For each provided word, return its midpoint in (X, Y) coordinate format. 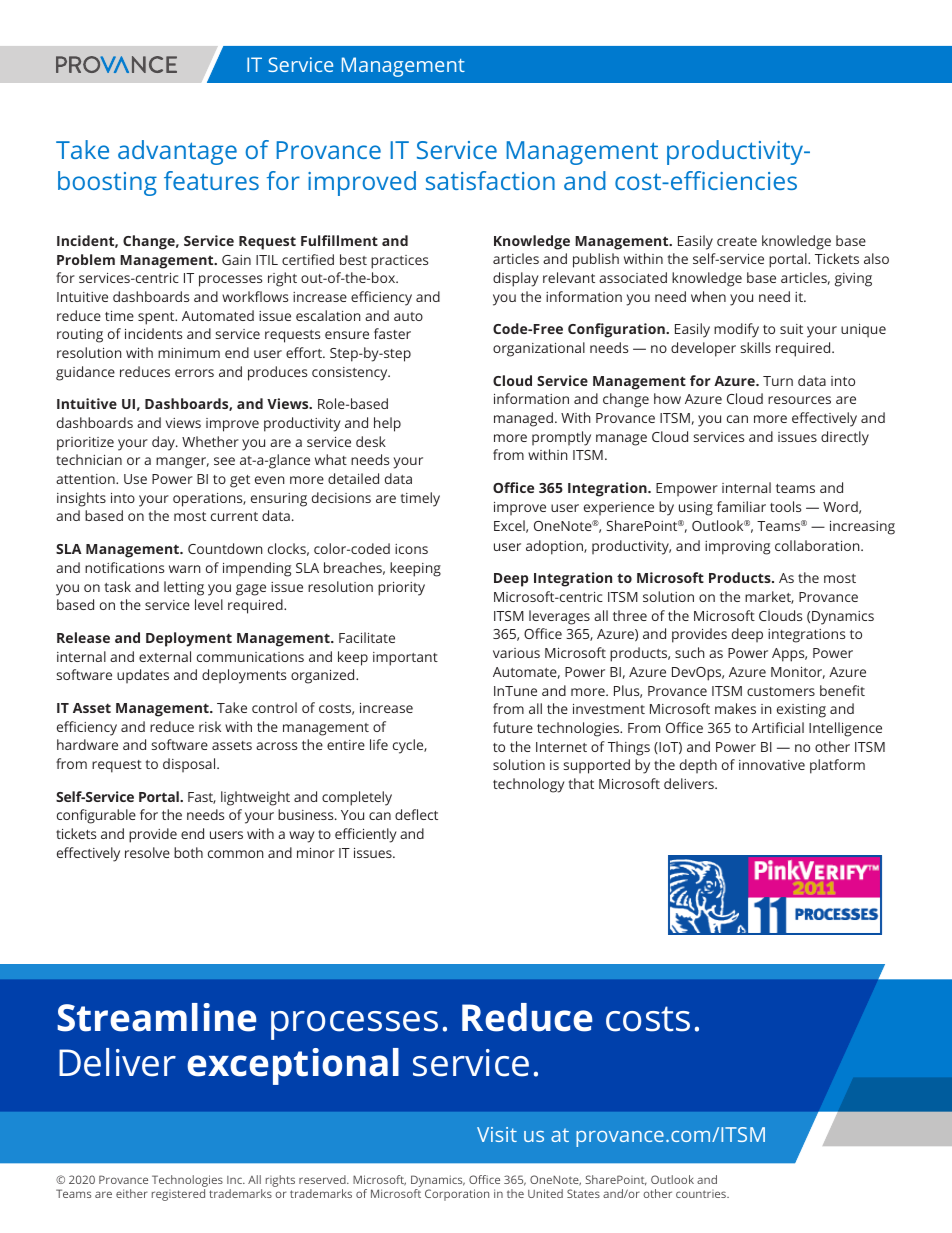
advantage (177, 152)
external (165, 656)
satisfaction (490, 180)
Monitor (798, 673)
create (737, 241)
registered (178, 1195)
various (516, 653)
